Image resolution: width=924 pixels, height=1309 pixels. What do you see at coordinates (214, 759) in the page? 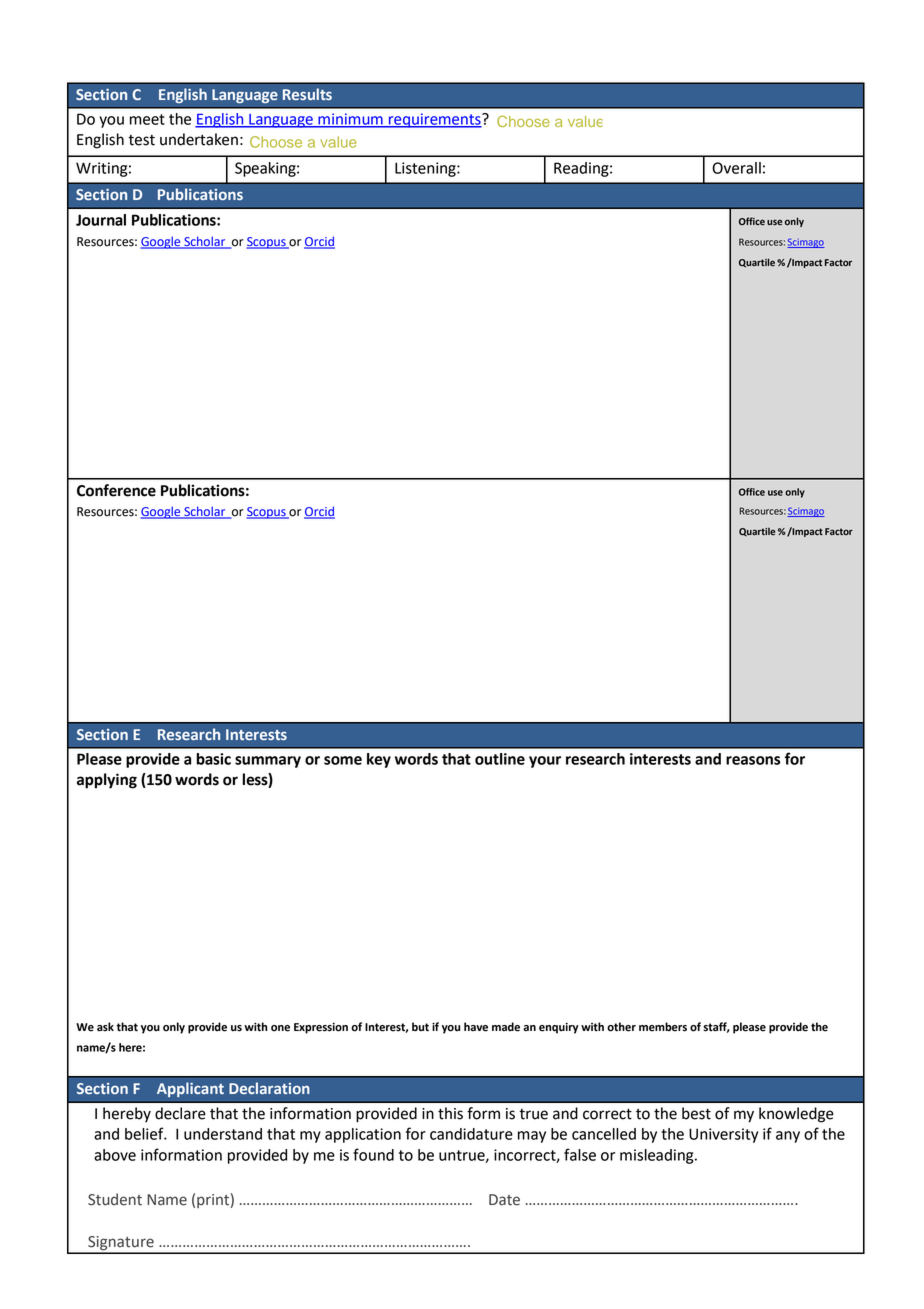
I see `basic` at bounding box center [214, 759].
